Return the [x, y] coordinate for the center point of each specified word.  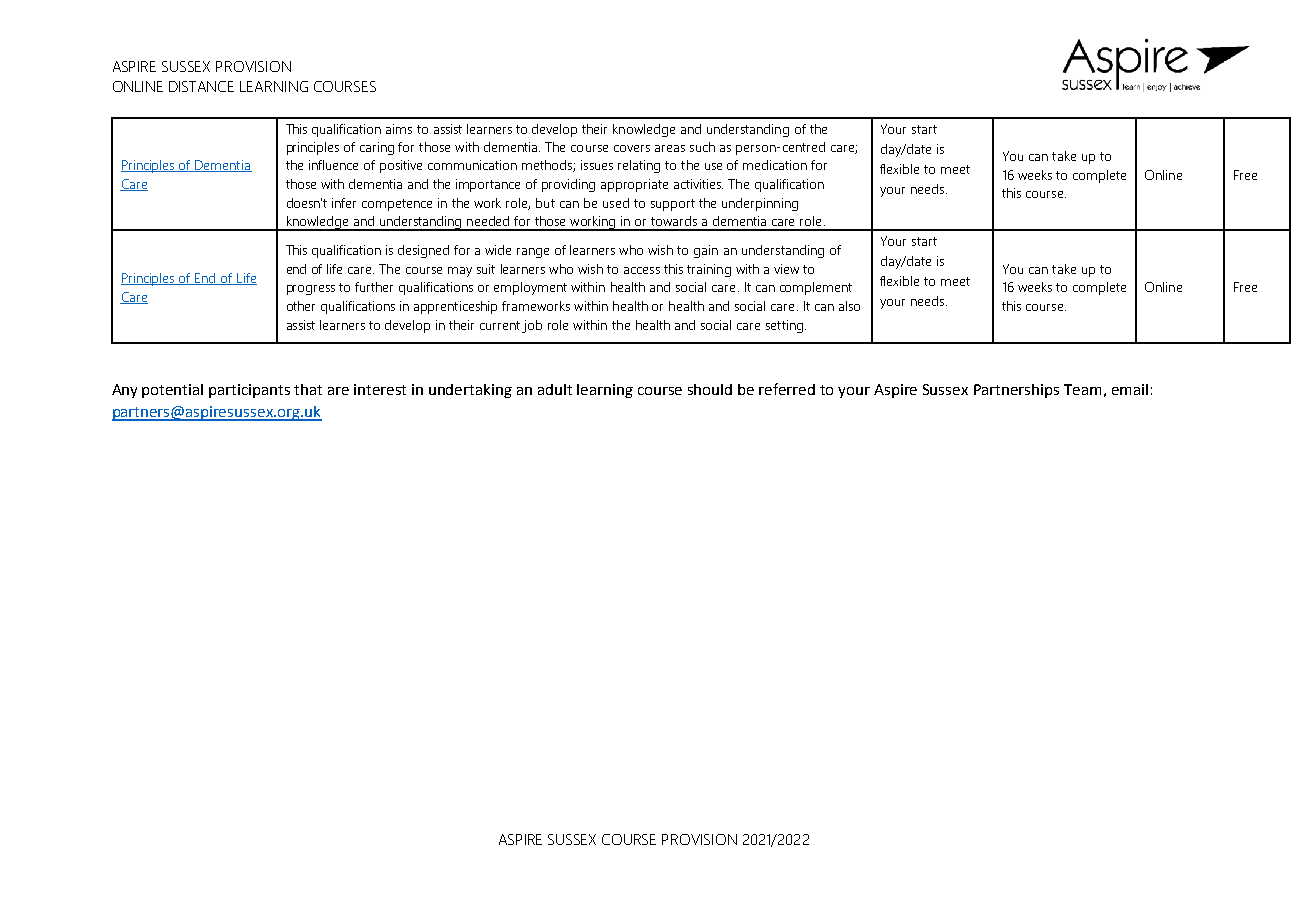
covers [632, 148]
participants [249, 391]
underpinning [760, 204]
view [786, 269]
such [702, 147]
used [616, 203]
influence [333, 165]
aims [399, 129]
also [849, 306]
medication [775, 165]
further [374, 287]
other [301, 306]
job [532, 326]
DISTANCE [201, 86]
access [642, 270]
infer [344, 203]
